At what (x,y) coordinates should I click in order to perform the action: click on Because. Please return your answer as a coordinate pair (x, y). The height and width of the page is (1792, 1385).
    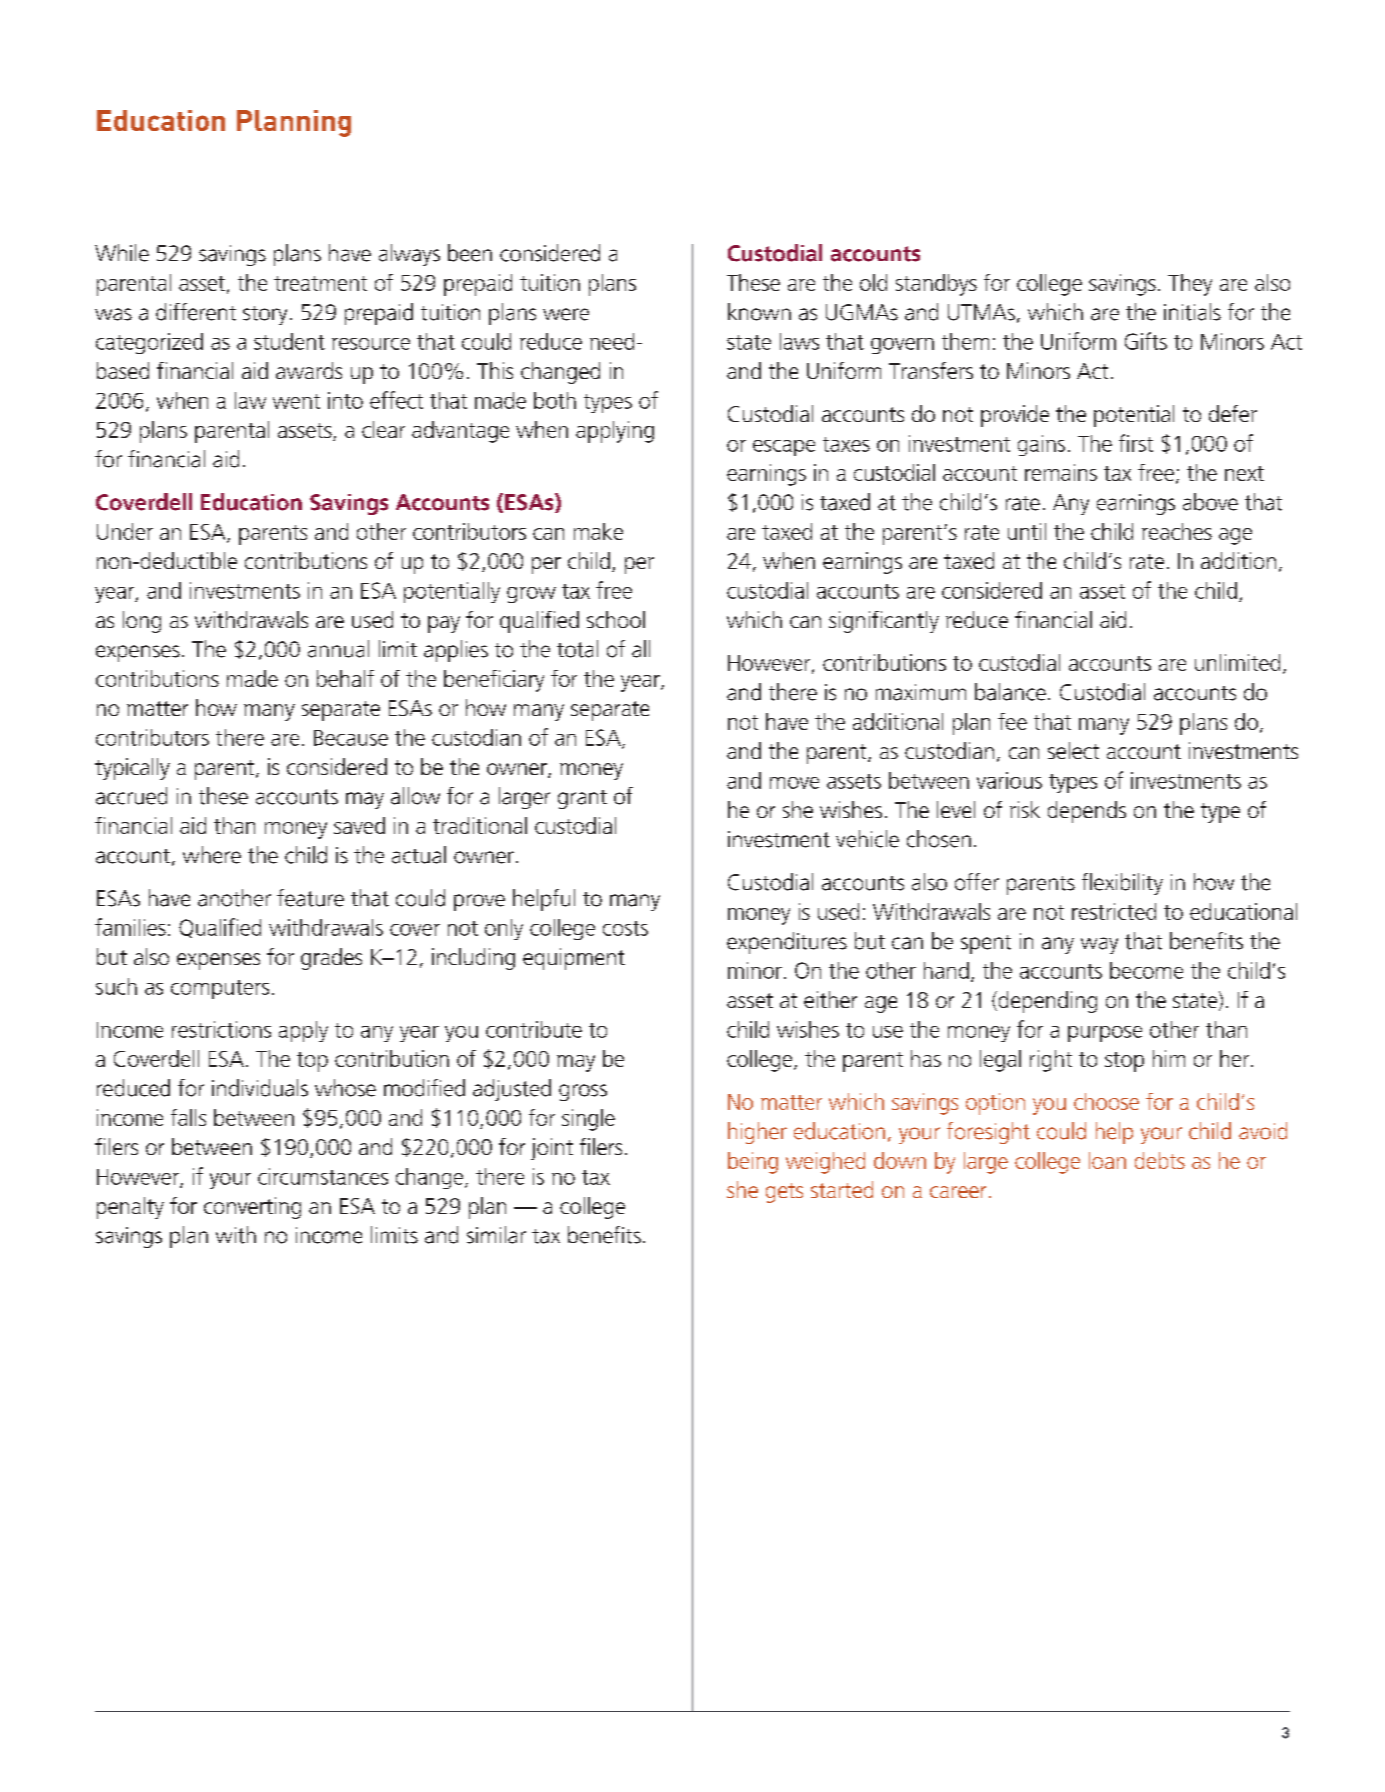
    Looking at the image, I should click on (351, 738).
